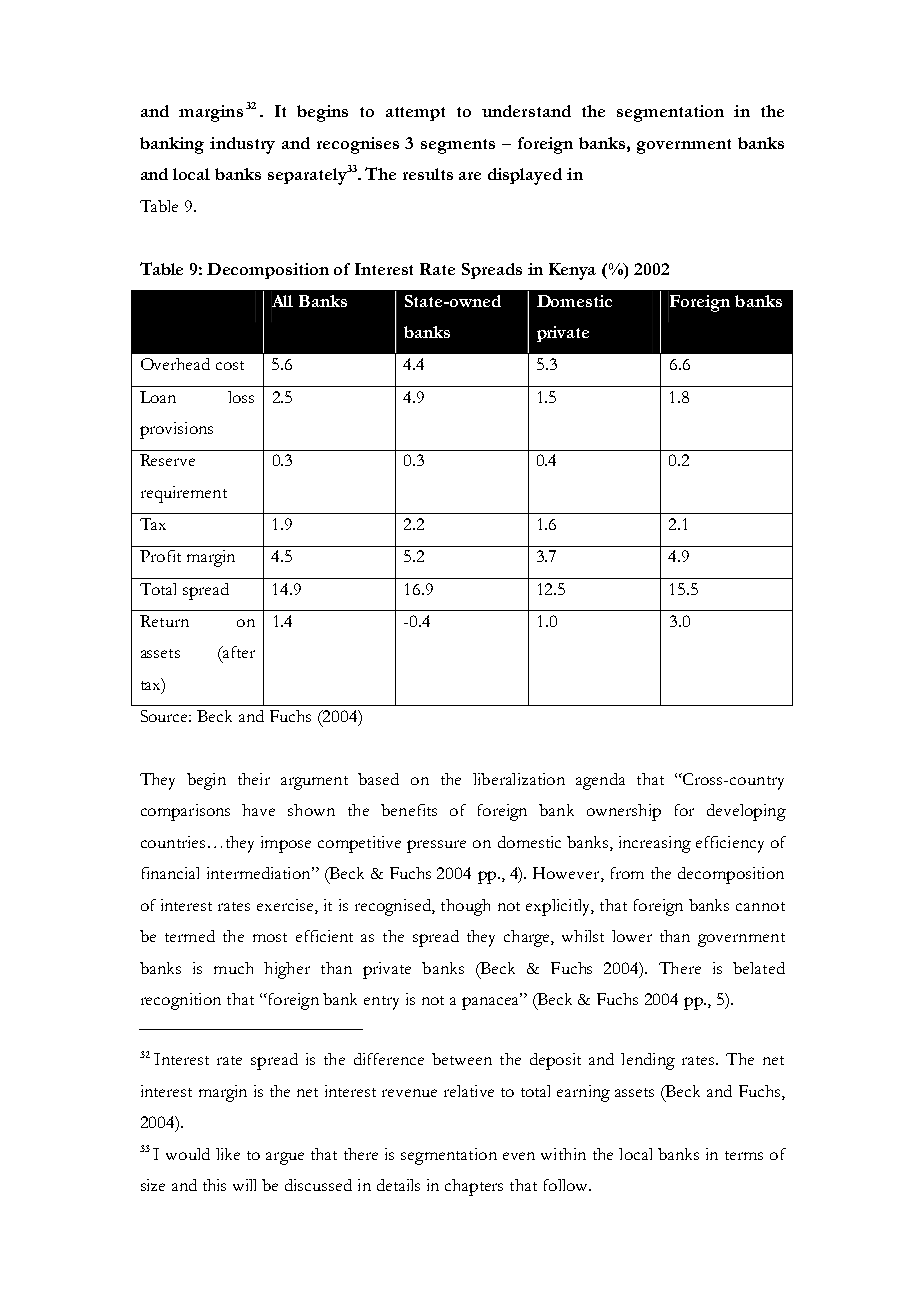 Image resolution: width=924 pixels, height=1308 pixels. What do you see at coordinates (465, 907) in the screenshot?
I see `though` at bounding box center [465, 907].
